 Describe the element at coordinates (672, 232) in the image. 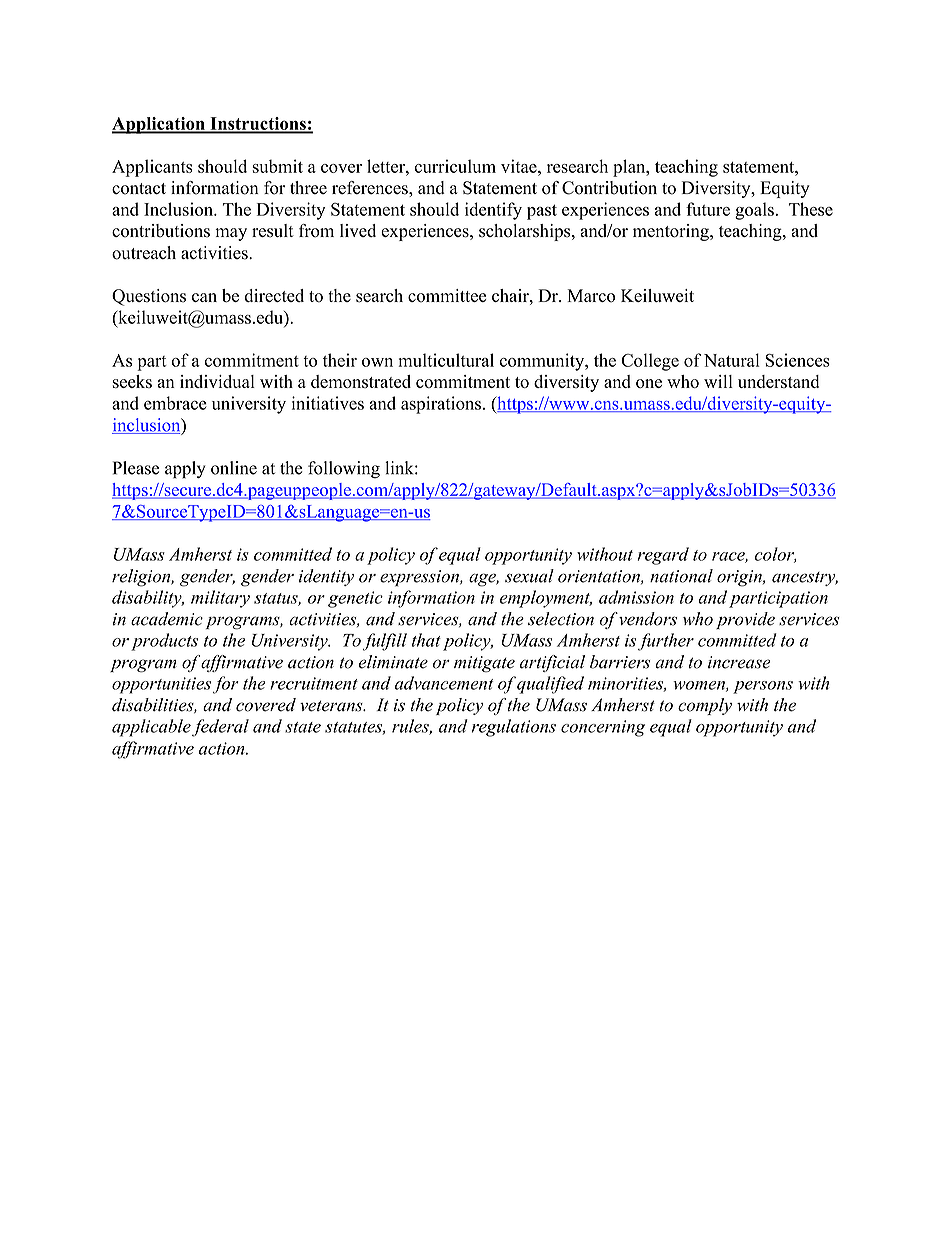

I see `mentoring` at that location.
